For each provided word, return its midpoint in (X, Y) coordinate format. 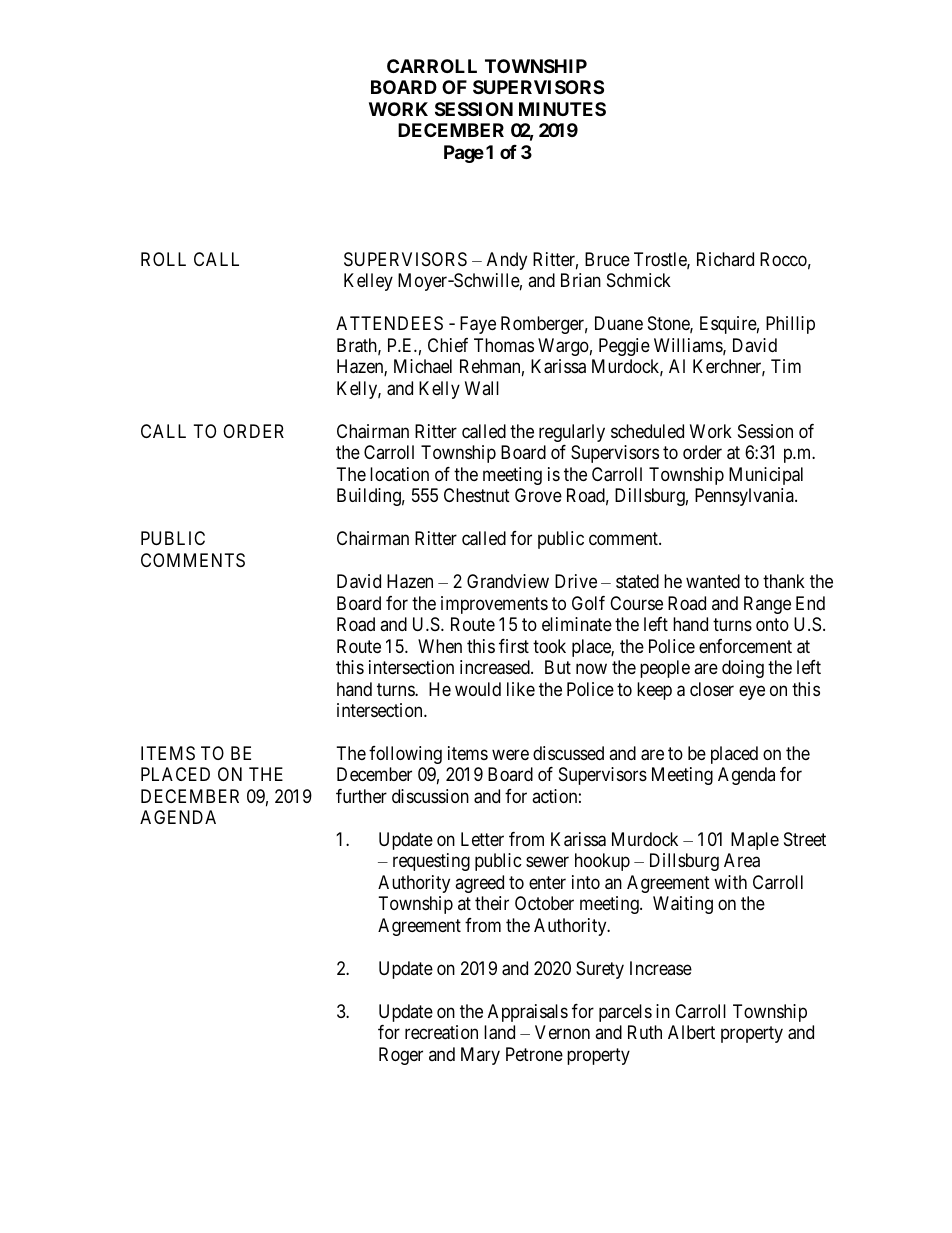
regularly (572, 433)
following (405, 755)
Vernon (562, 1032)
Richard (725, 259)
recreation (441, 1032)
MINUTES (562, 109)
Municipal (766, 476)
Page (464, 154)
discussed (568, 753)
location (399, 474)
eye (752, 692)
